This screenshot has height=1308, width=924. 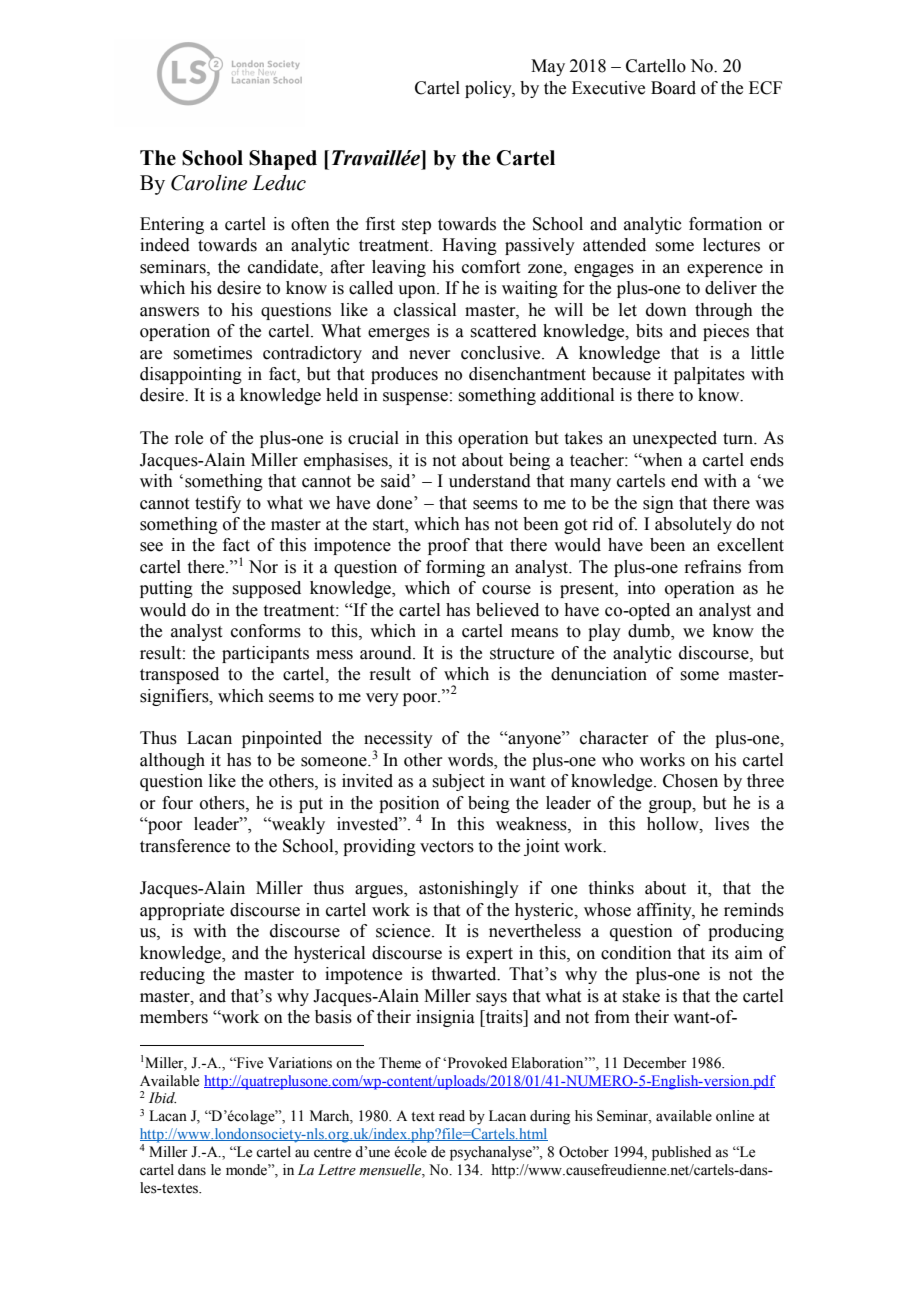 What do you see at coordinates (507, 610) in the screenshot?
I see `believed` at bounding box center [507, 610].
